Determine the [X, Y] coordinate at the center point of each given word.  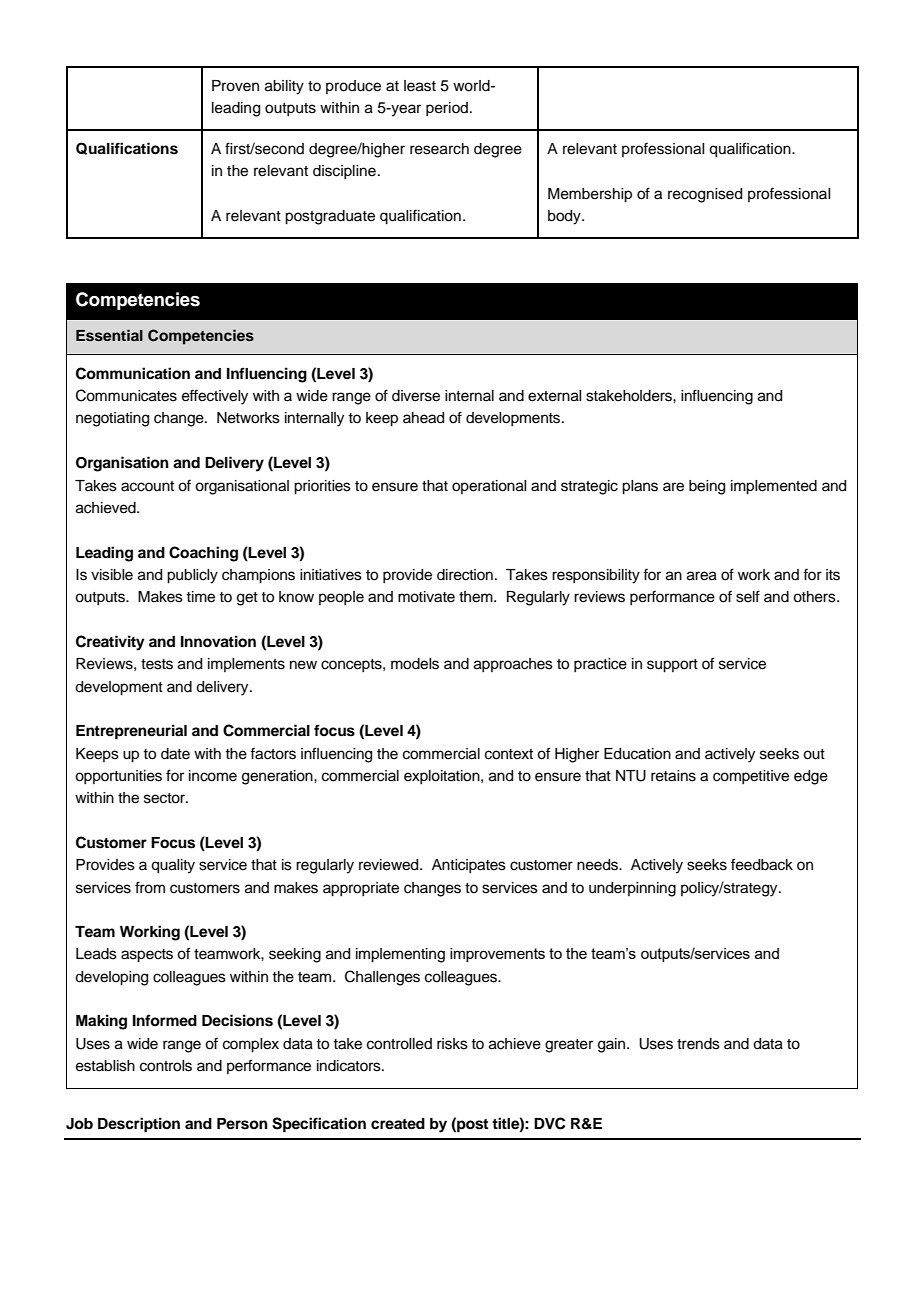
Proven [235, 86]
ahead [423, 418]
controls [166, 1066]
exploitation [443, 777]
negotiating [112, 419]
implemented [774, 487]
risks [452, 1044]
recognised [705, 195]
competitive [751, 777]
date [175, 754]
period [447, 109]
